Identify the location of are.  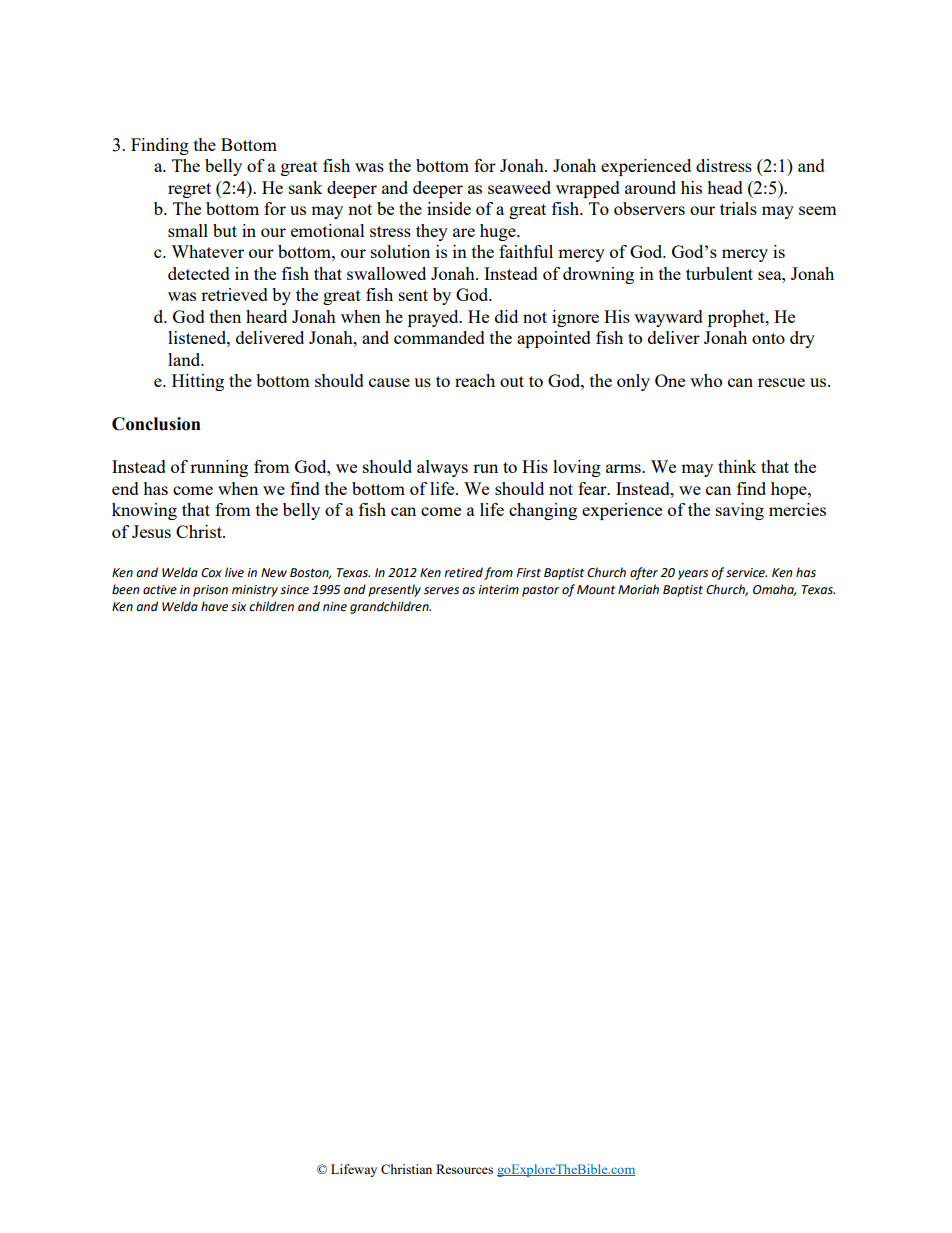
(464, 232).
